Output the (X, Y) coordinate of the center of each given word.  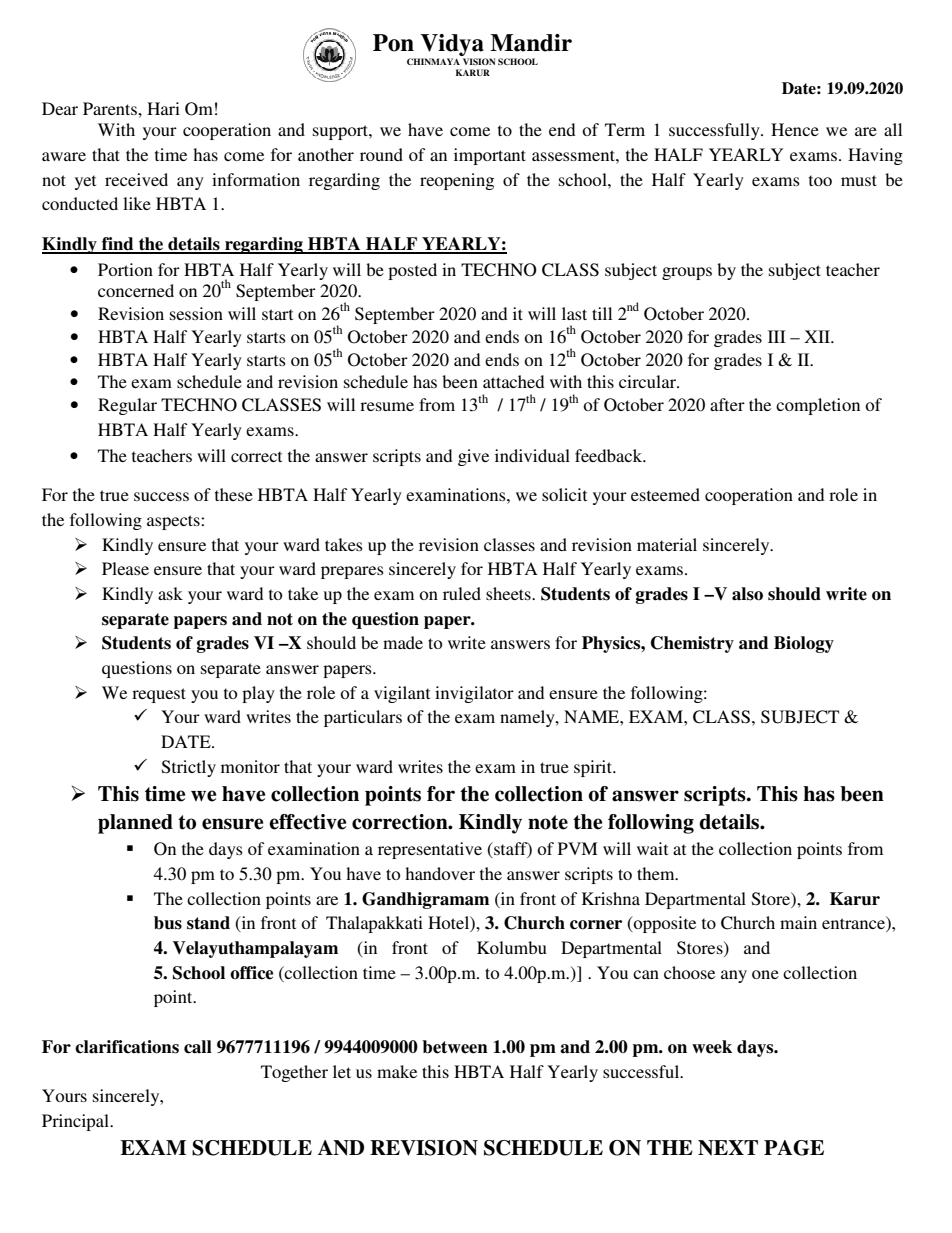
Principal (76, 1122)
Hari (163, 108)
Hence (795, 129)
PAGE (794, 1148)
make (397, 1071)
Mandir (531, 43)
